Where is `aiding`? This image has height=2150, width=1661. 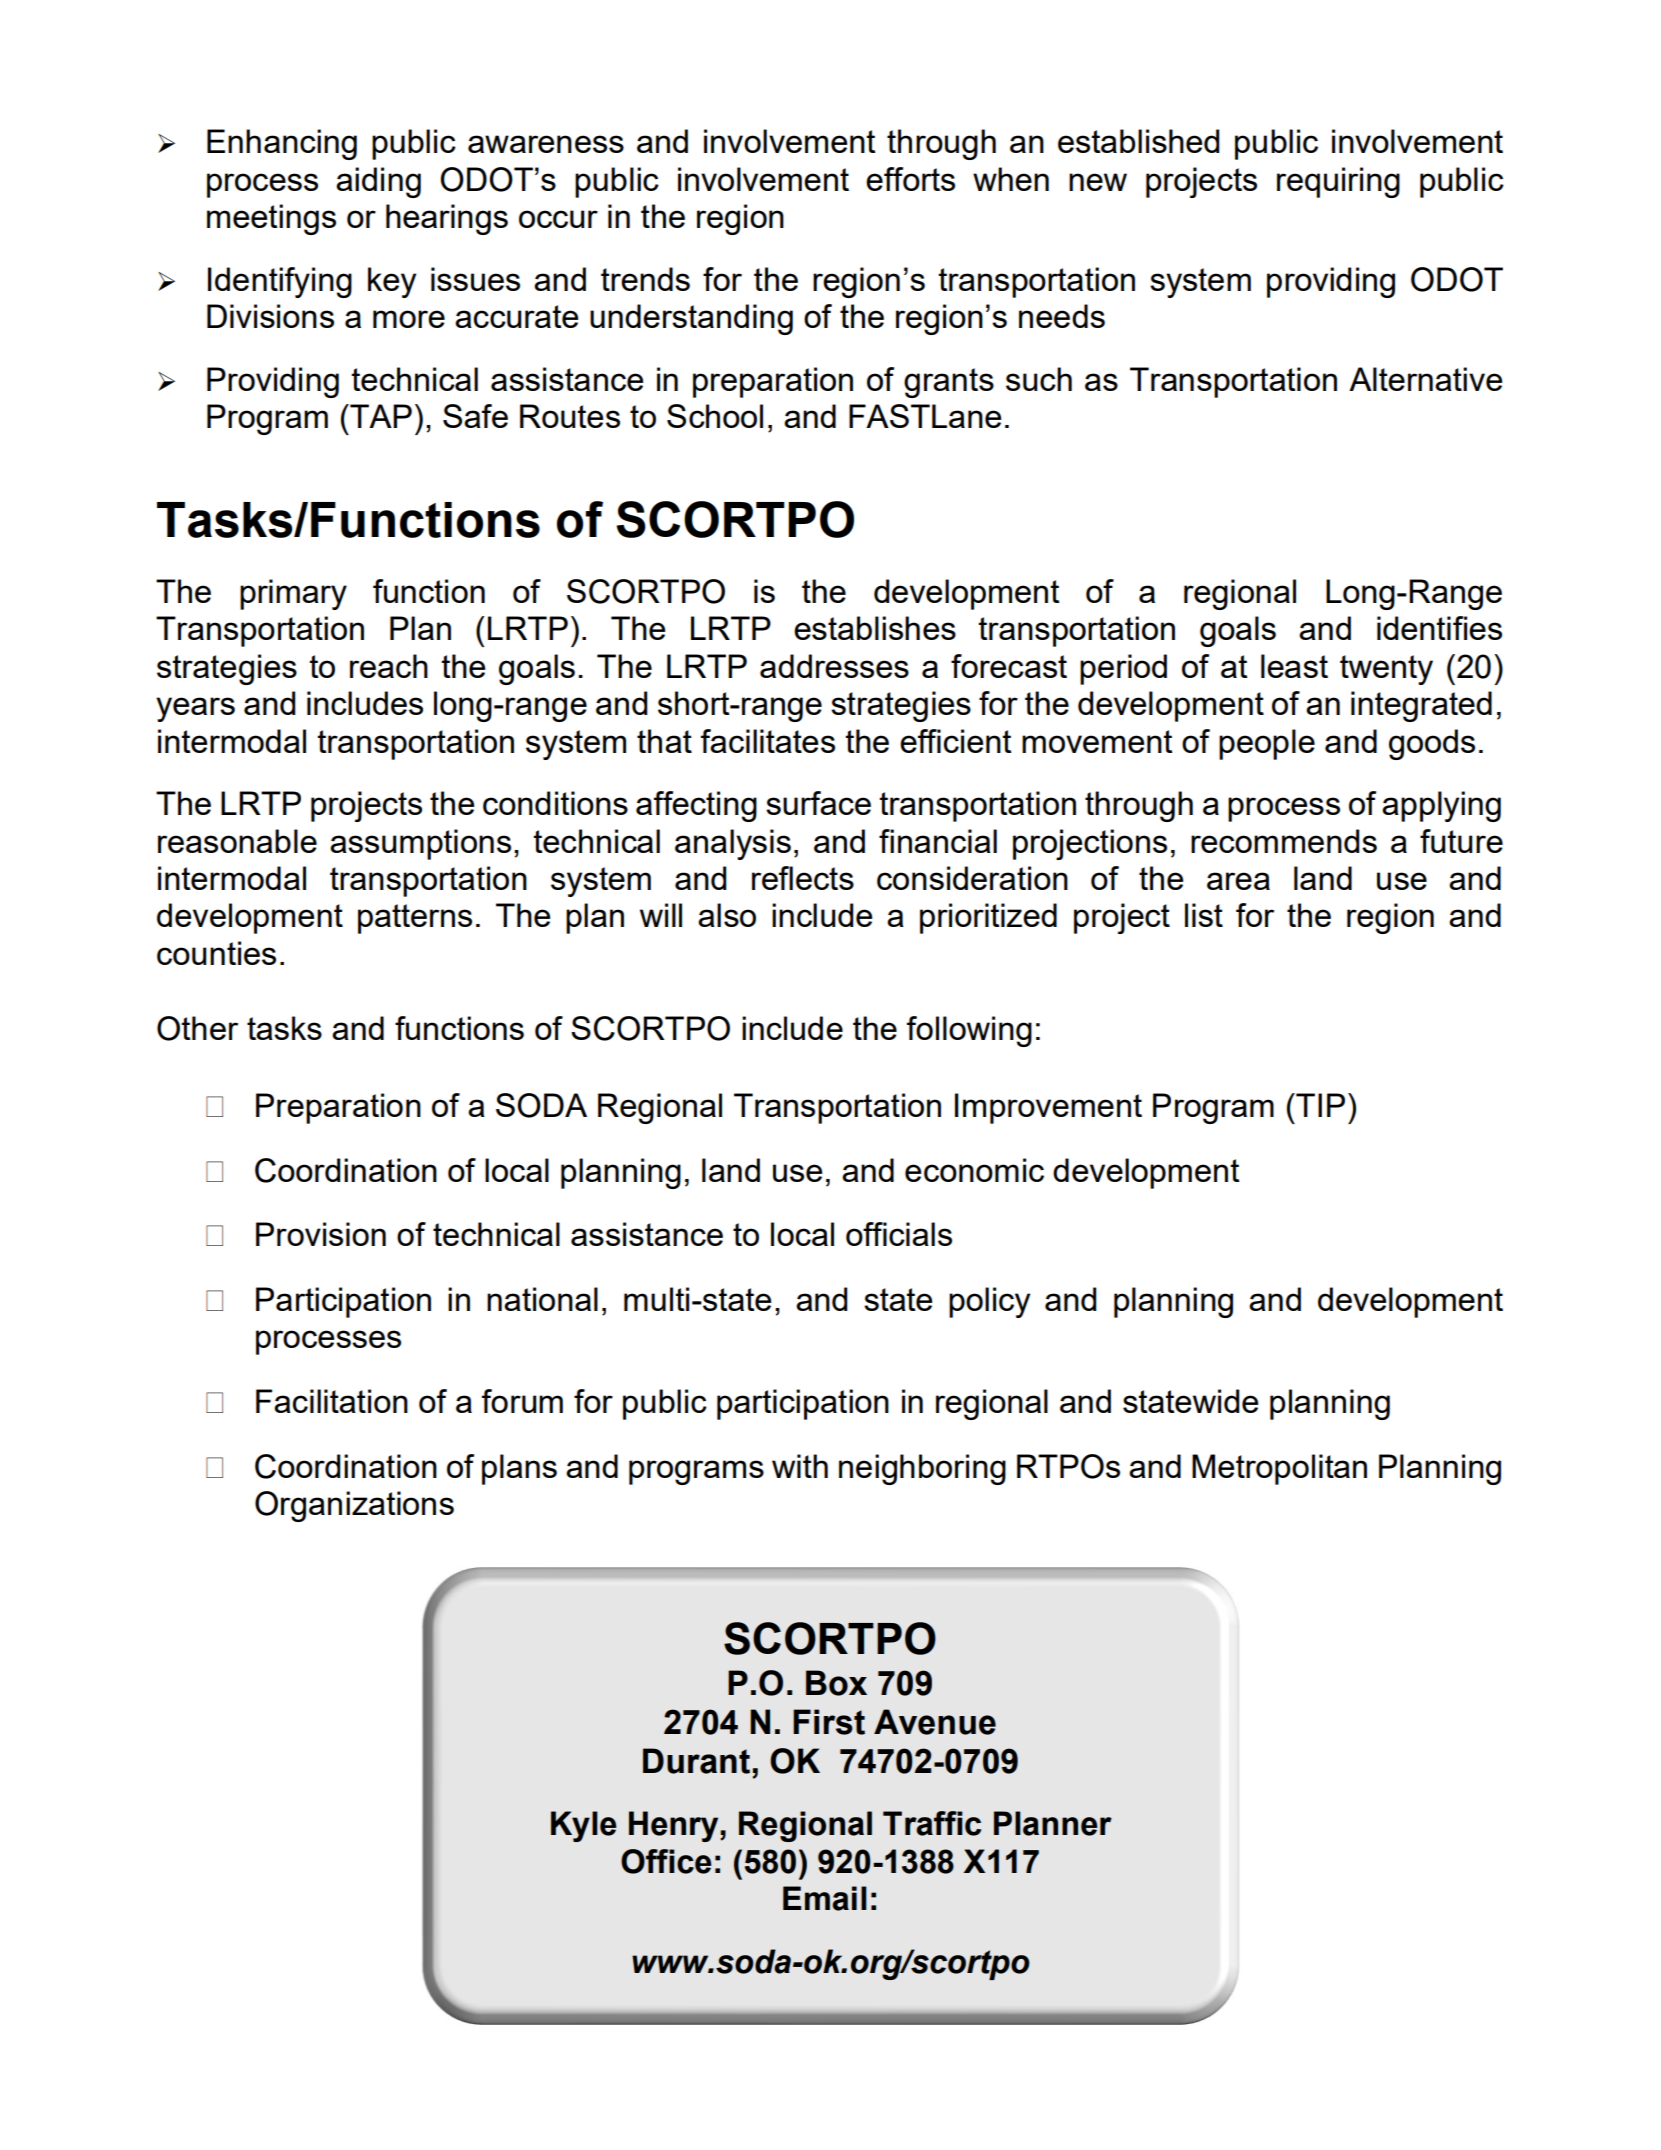 aiding is located at coordinates (378, 182).
